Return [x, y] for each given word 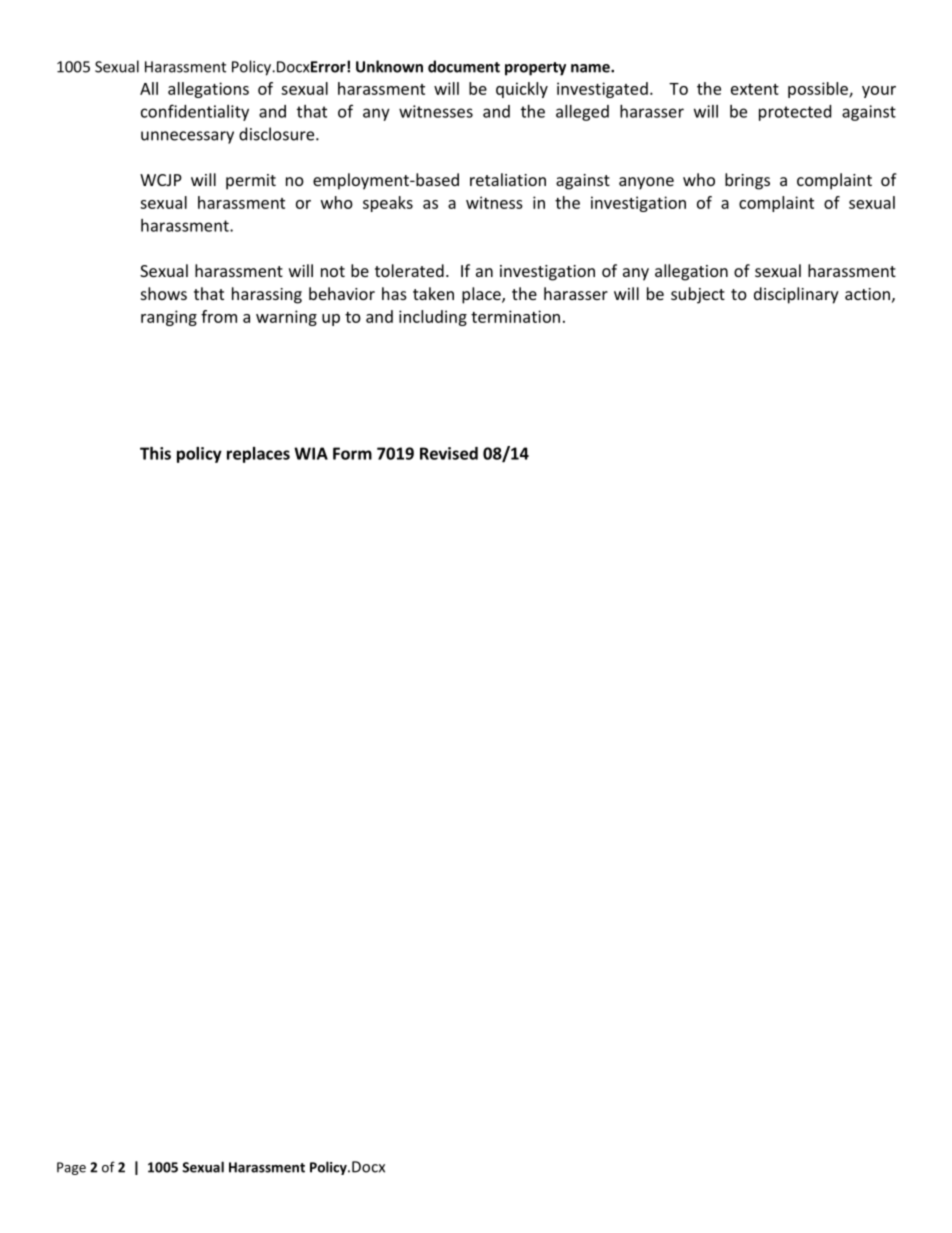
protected [795, 113]
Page [71, 1168]
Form [352, 453]
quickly [522, 90]
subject [698, 295]
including [433, 318]
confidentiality [195, 112]
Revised [449, 453]
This [155, 453]
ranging [169, 318]
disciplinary [796, 295]
